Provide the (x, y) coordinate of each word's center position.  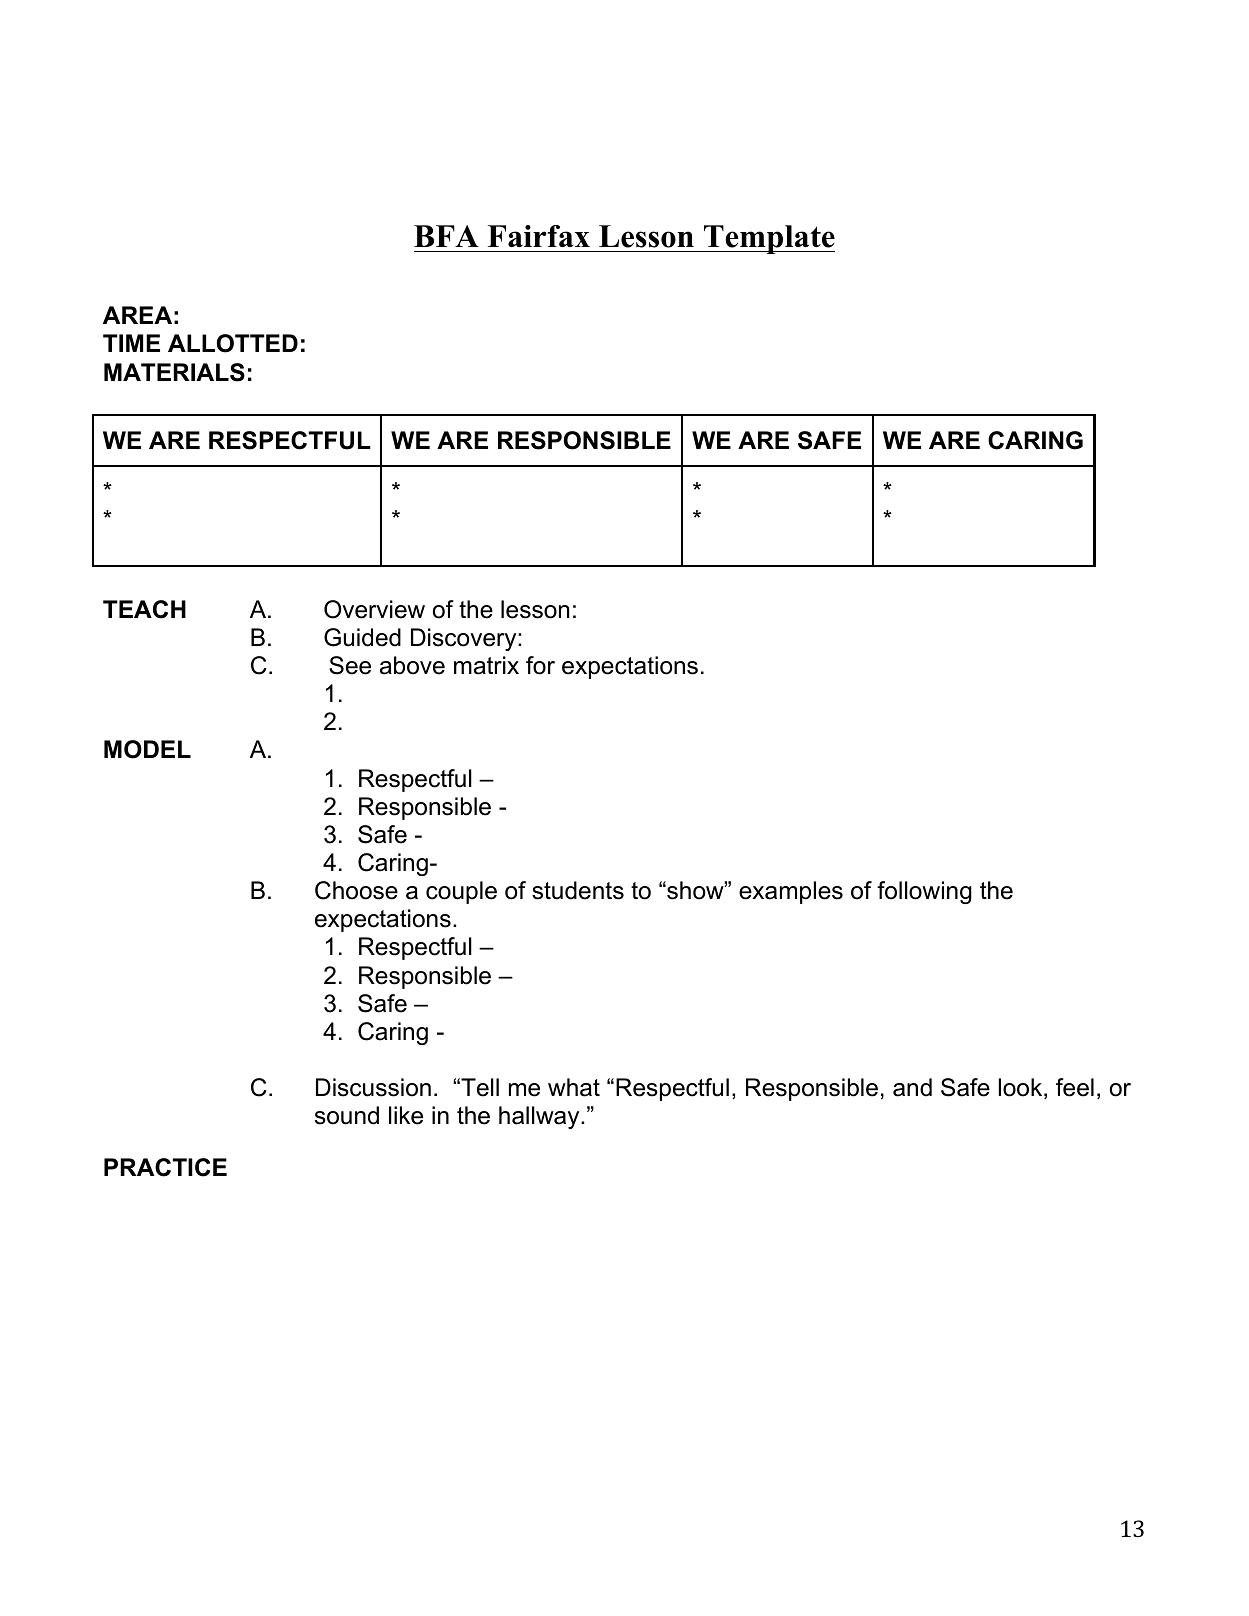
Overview (374, 609)
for (540, 665)
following (924, 892)
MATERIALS (174, 372)
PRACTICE (165, 1167)
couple (461, 892)
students (578, 890)
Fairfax (539, 236)
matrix (486, 665)
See (350, 665)
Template (768, 239)
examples (791, 892)
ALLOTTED (233, 343)
